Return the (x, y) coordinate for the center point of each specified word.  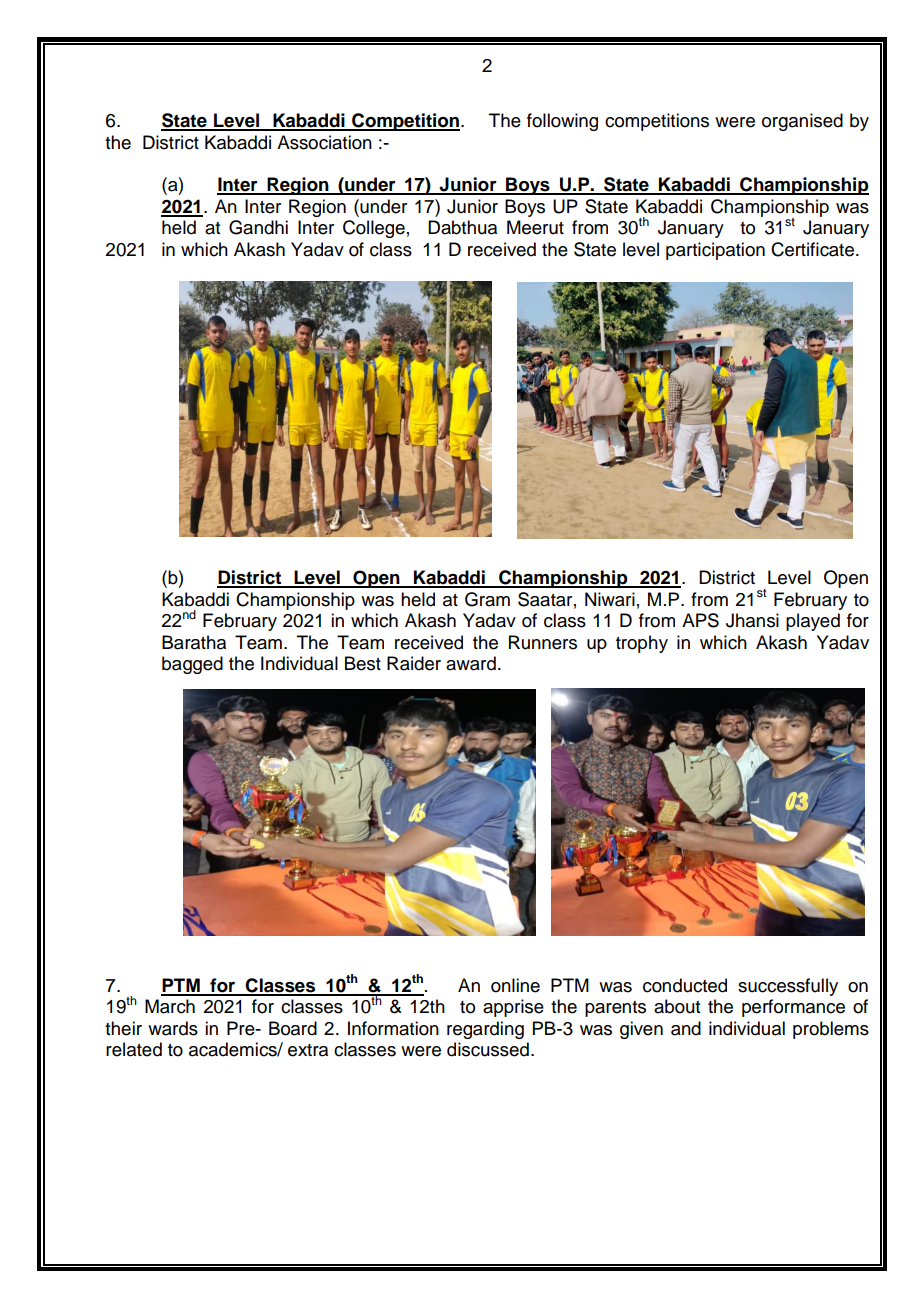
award (471, 663)
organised (802, 122)
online (515, 985)
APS (700, 620)
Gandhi (258, 227)
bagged (192, 665)
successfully (788, 987)
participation (715, 251)
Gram (487, 599)
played (813, 622)
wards (173, 1028)
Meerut (535, 227)
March (170, 1006)
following (562, 122)
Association (324, 142)
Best (363, 663)
